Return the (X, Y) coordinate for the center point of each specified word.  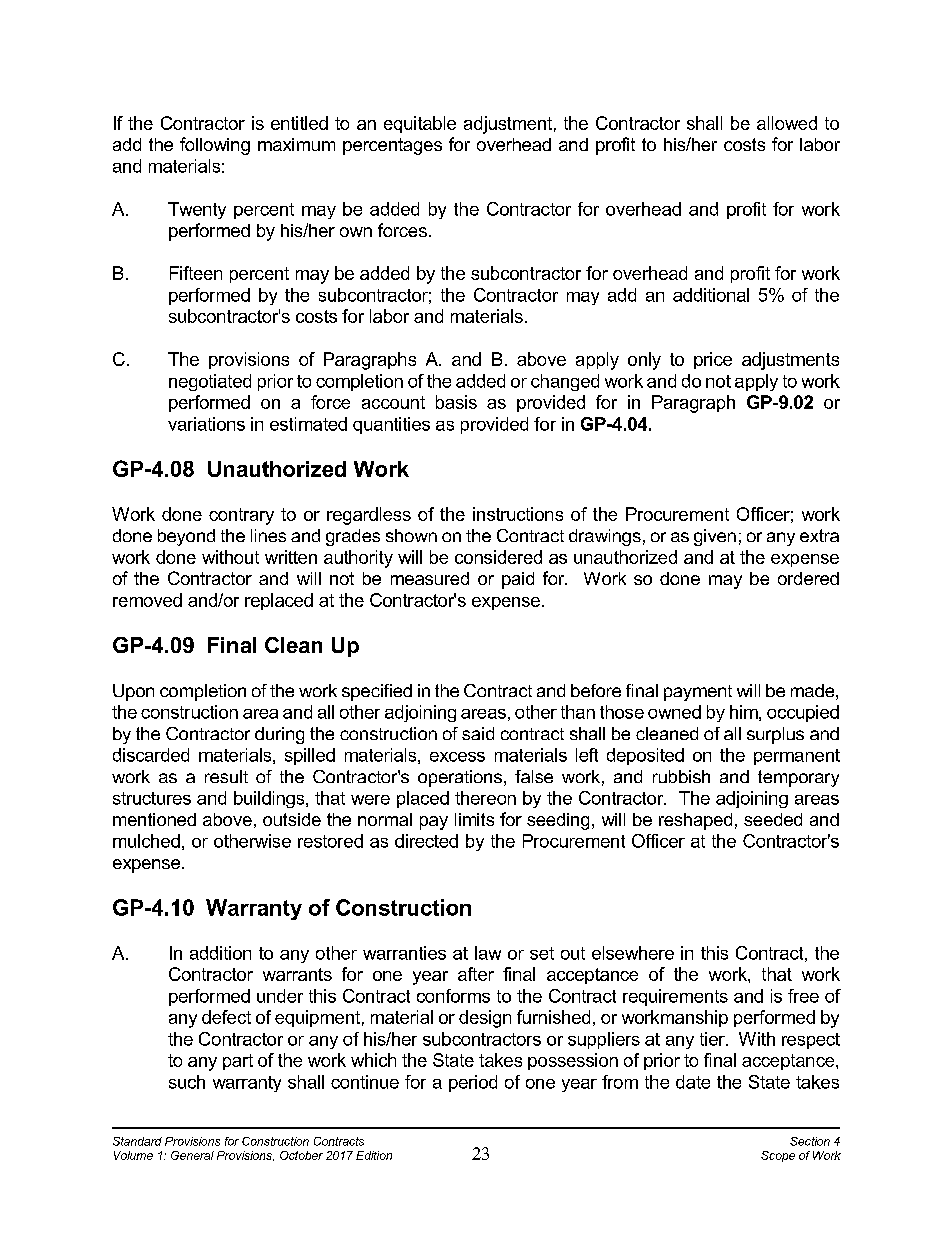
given (715, 537)
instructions (518, 514)
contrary (241, 516)
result (226, 776)
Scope (778, 1156)
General (192, 1155)
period (473, 1083)
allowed (787, 123)
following (215, 146)
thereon (485, 798)
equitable (420, 124)
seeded (773, 819)
